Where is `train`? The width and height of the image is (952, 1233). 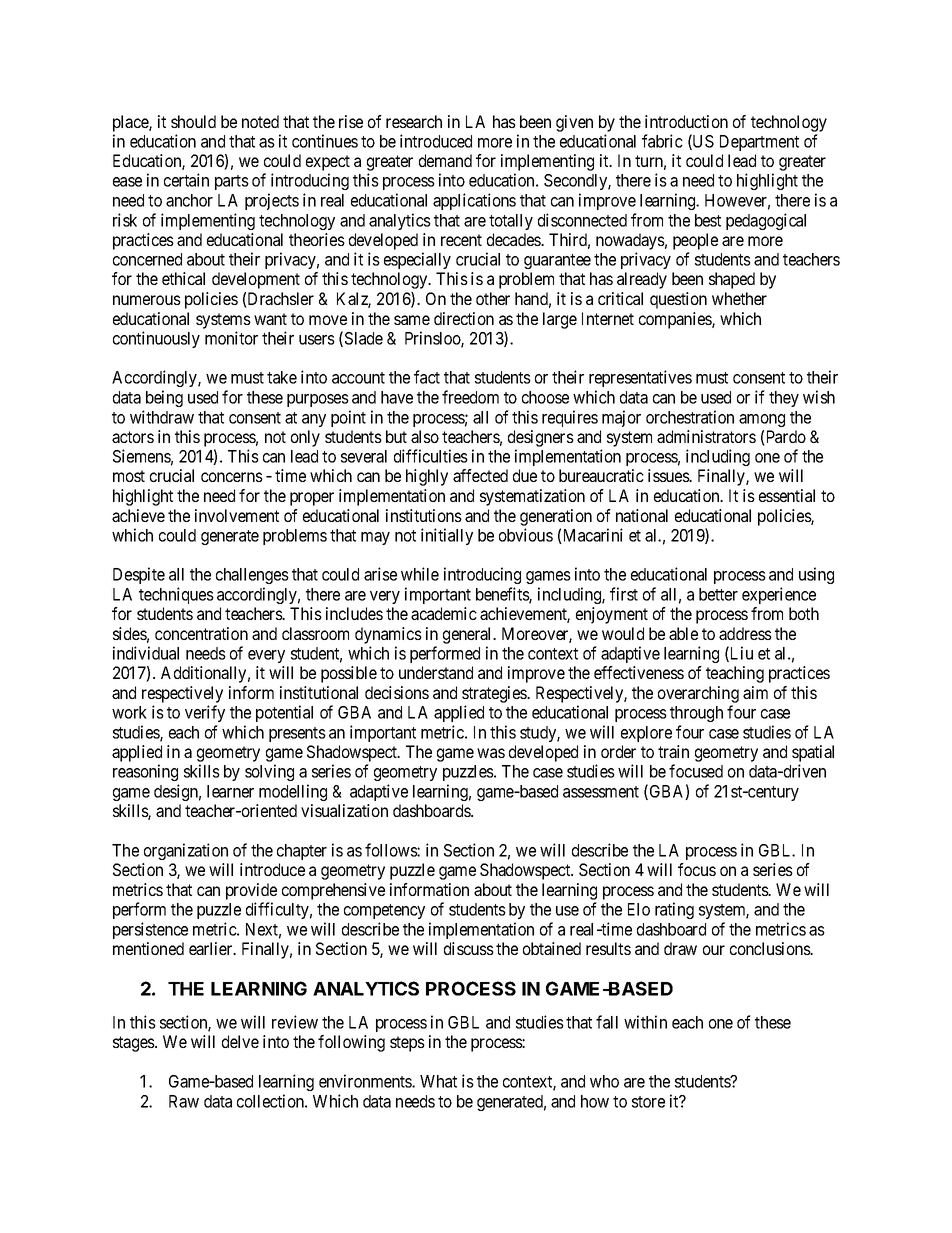
train is located at coordinates (673, 751).
